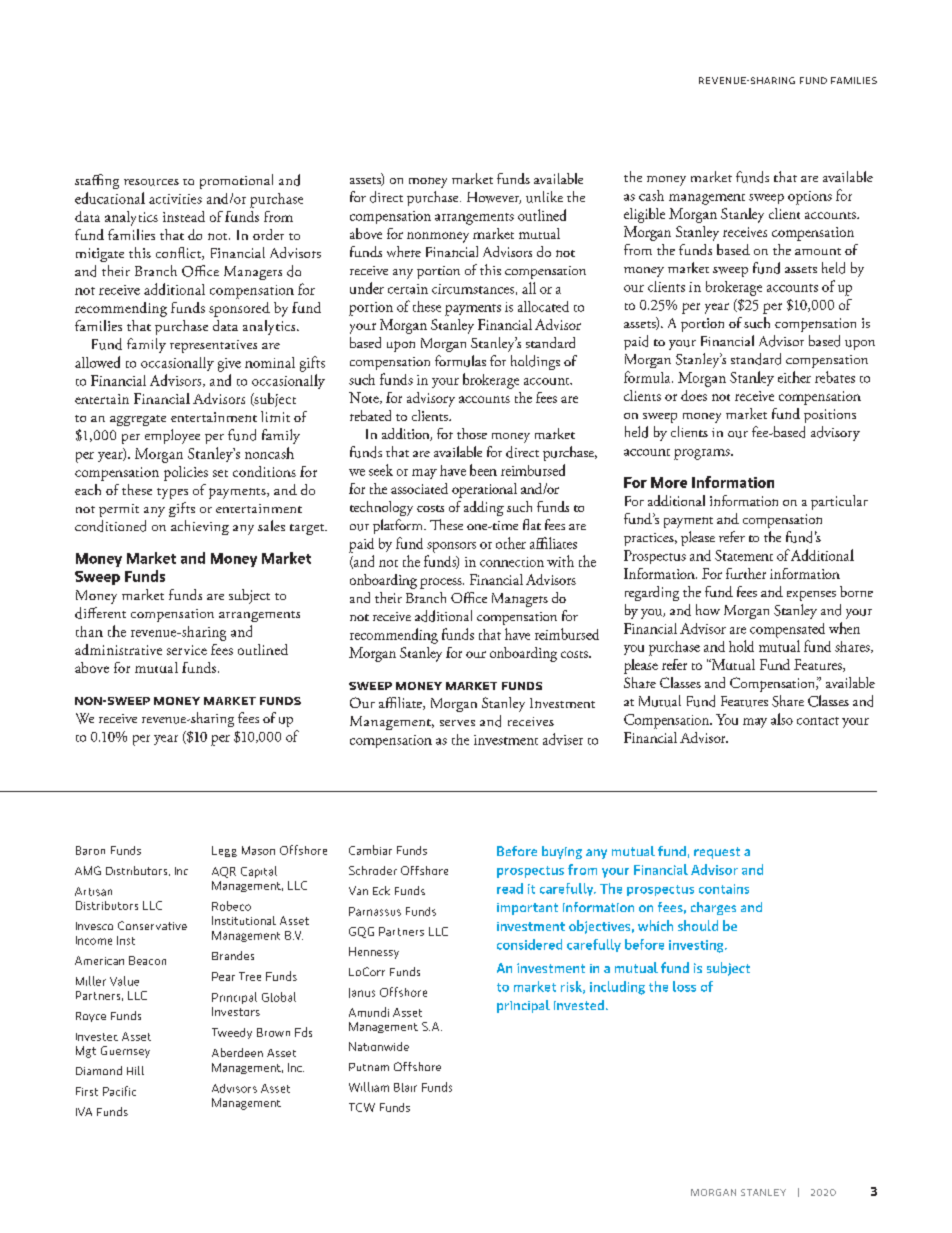  What do you see at coordinates (172, 493) in the screenshot?
I see `types` at bounding box center [172, 493].
